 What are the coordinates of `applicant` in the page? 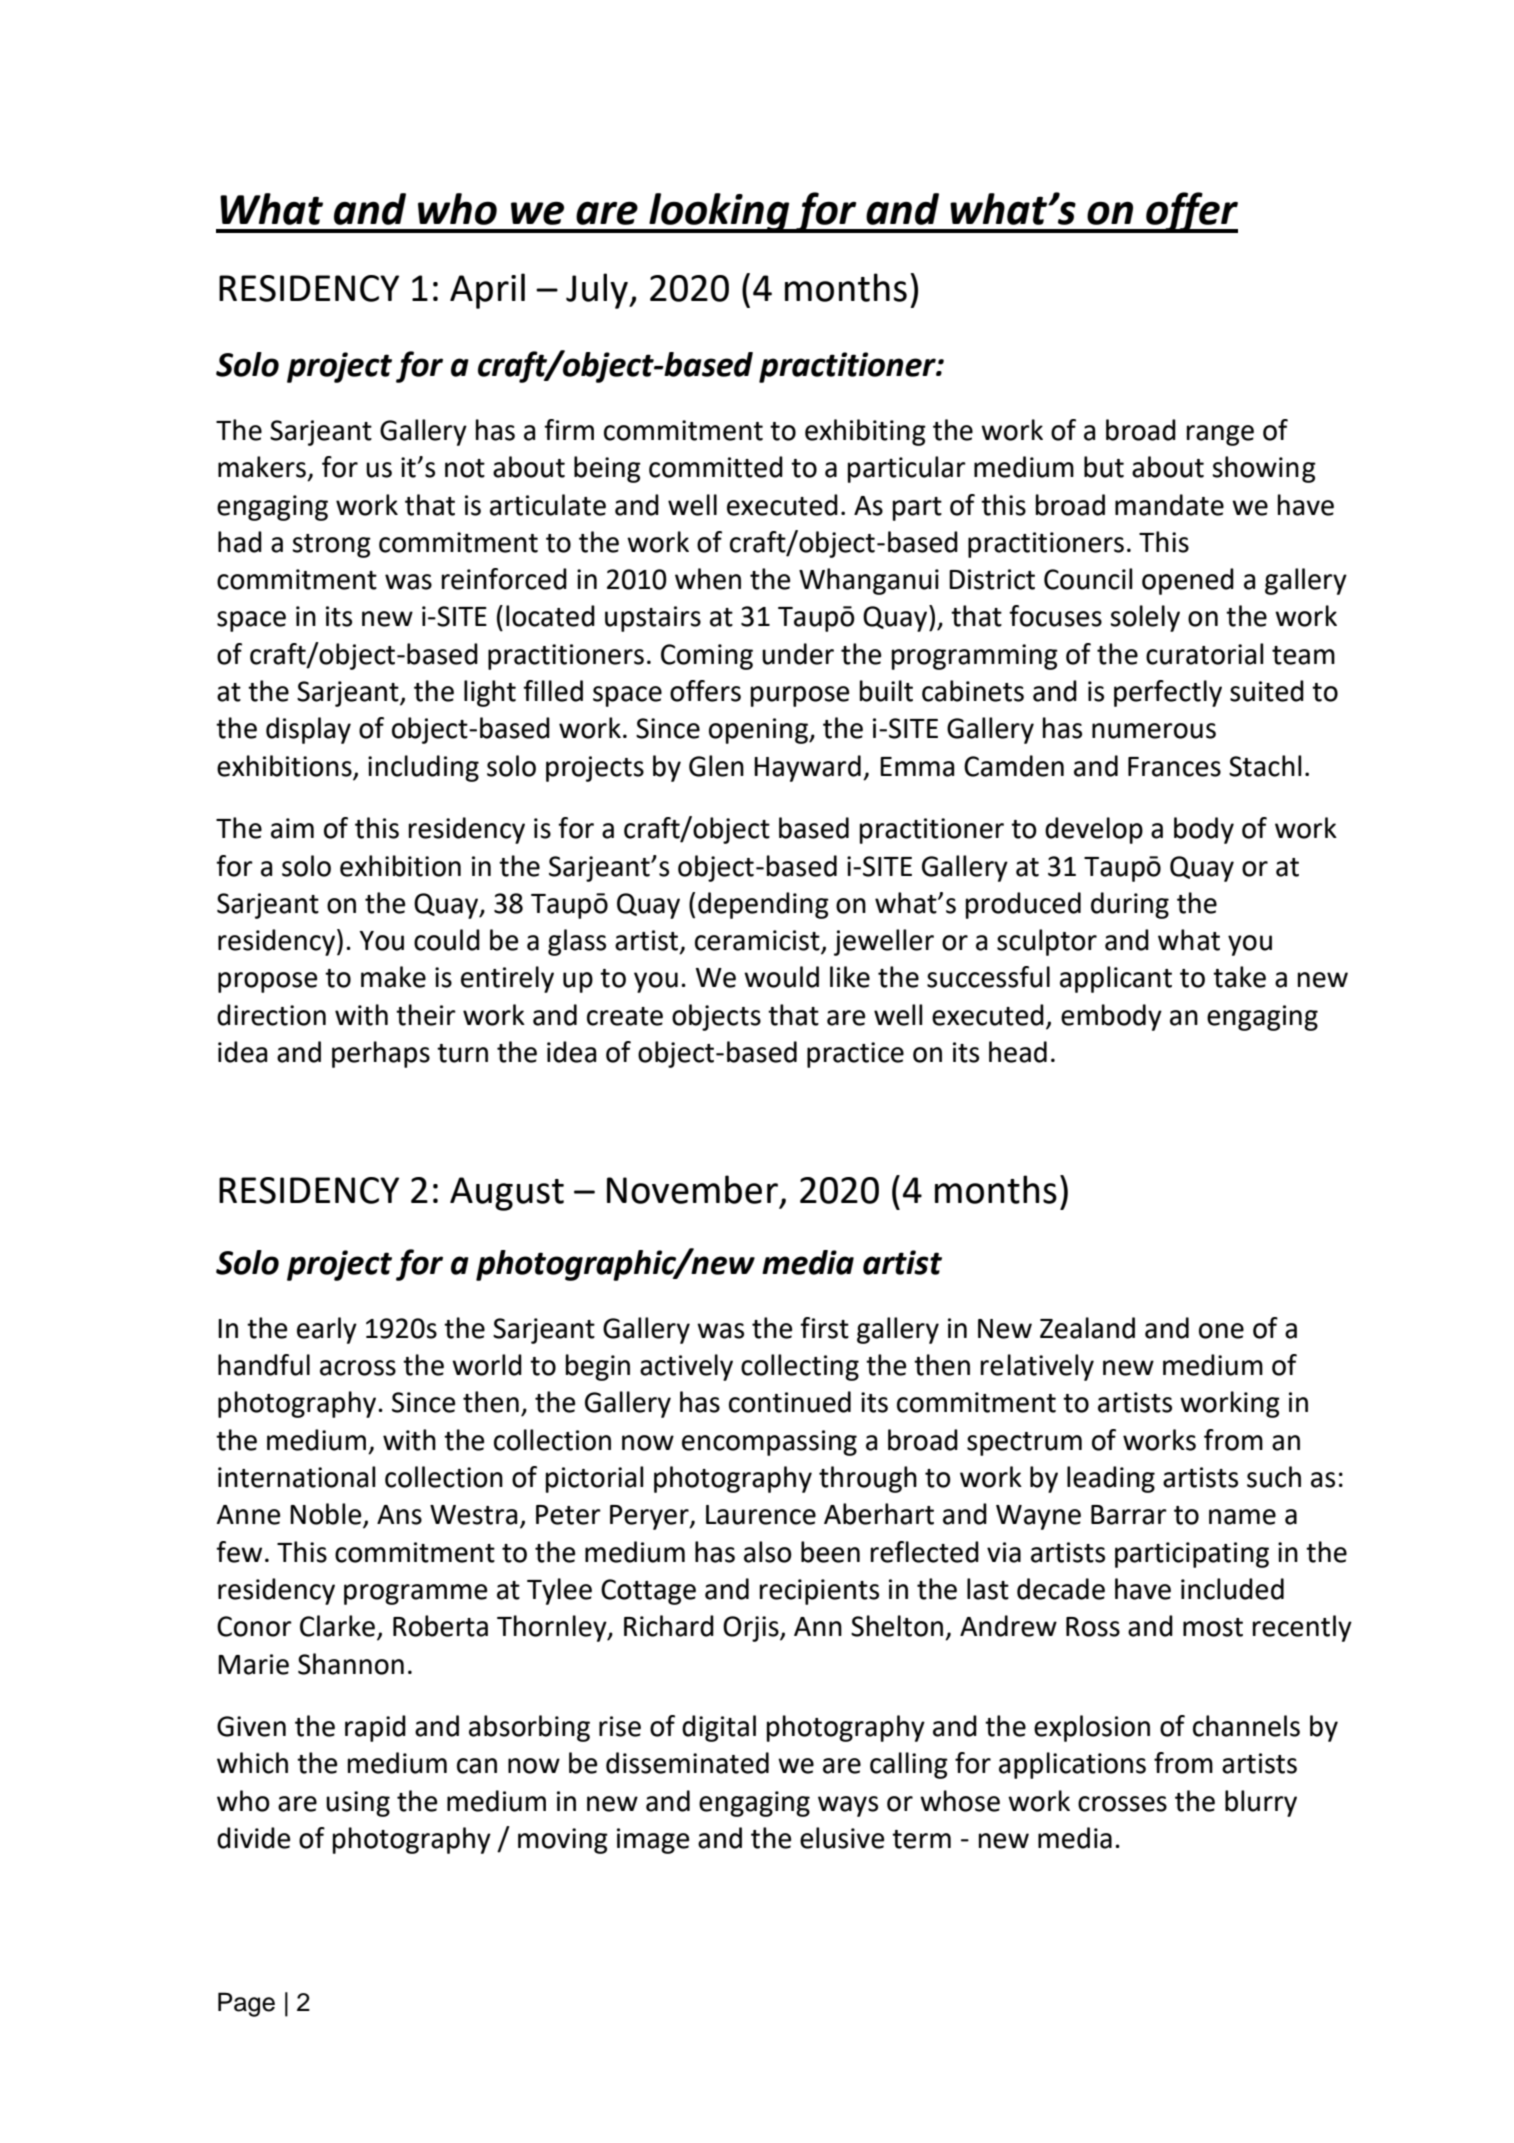 It's located at (1116, 979).
